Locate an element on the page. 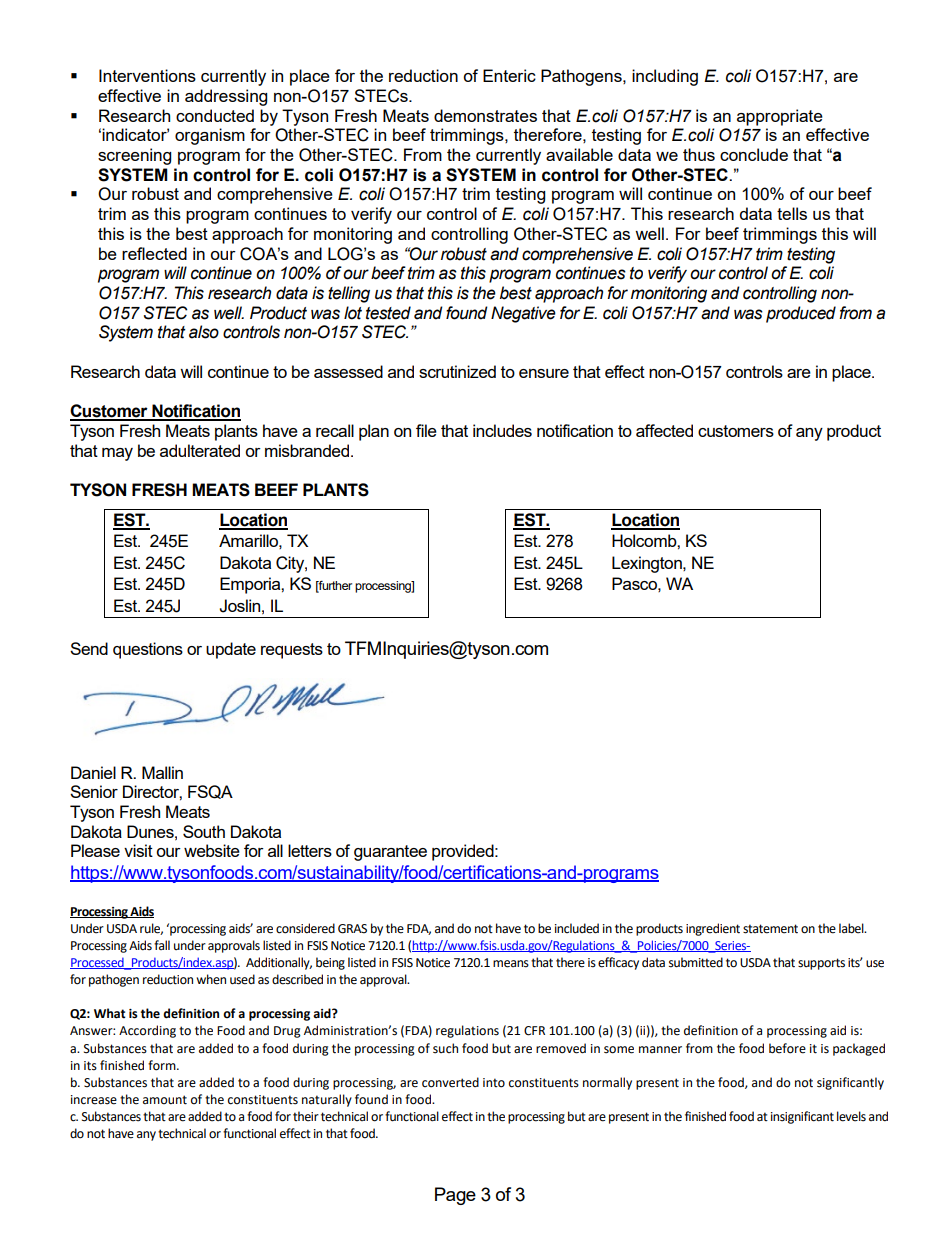 The image size is (952, 1233). conducted is located at coordinates (215, 115).
